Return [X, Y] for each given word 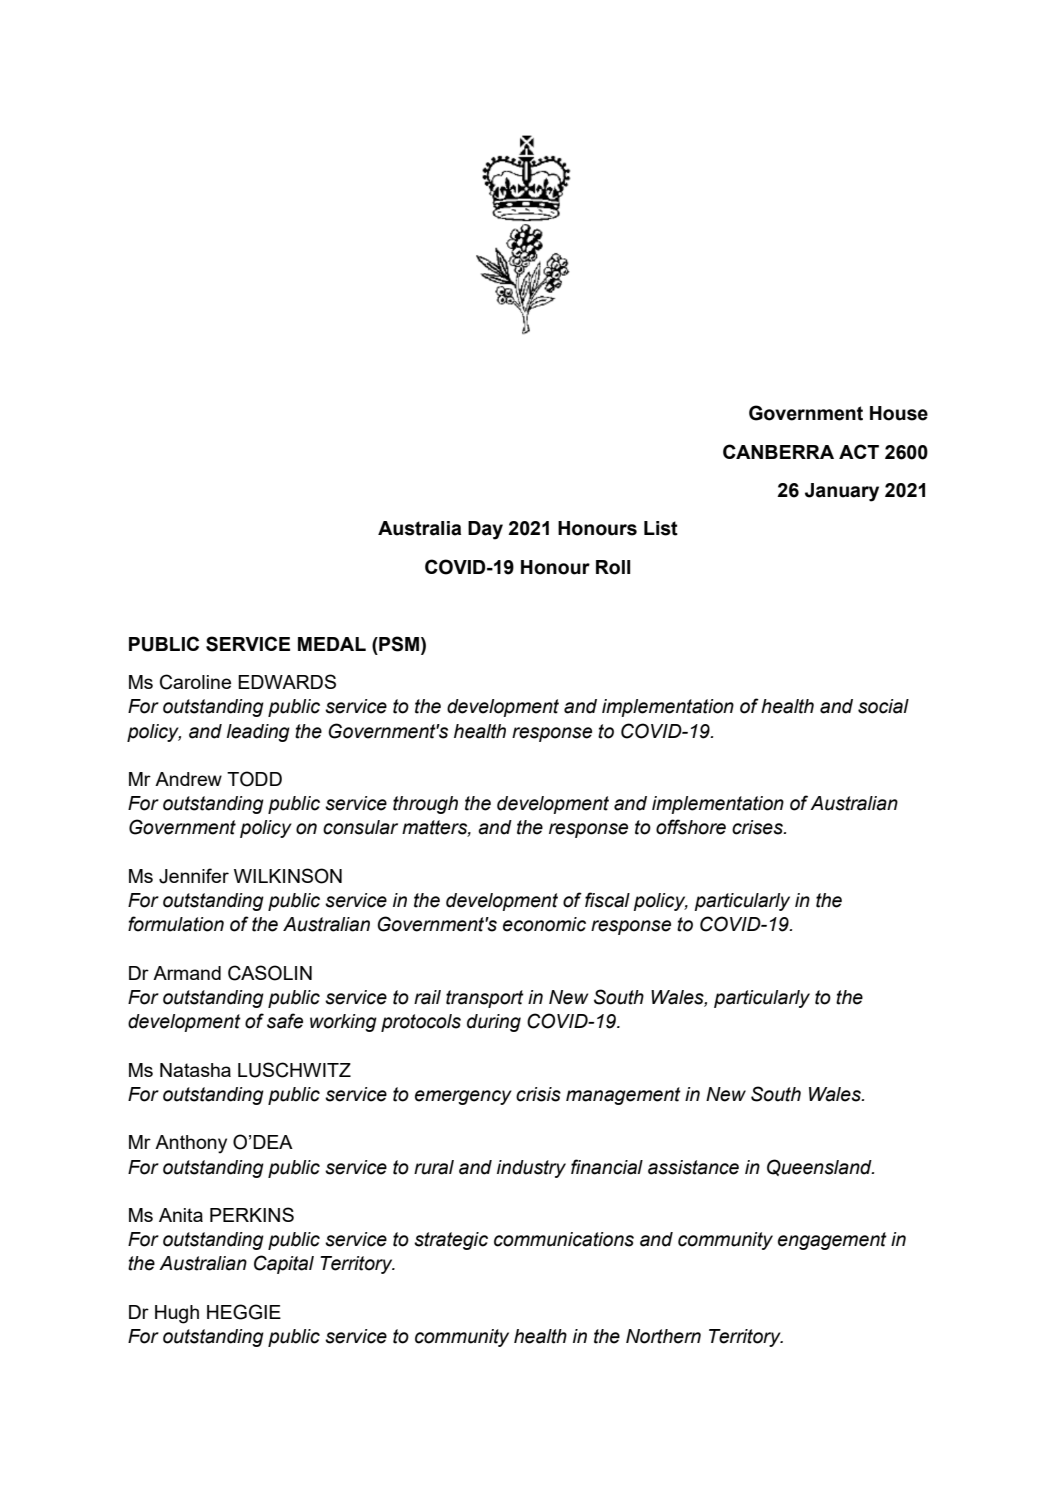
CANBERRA [778, 451]
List [661, 528]
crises [758, 827]
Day [485, 530]
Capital [284, 1264]
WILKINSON [288, 876]
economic [544, 924]
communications [564, 1239]
